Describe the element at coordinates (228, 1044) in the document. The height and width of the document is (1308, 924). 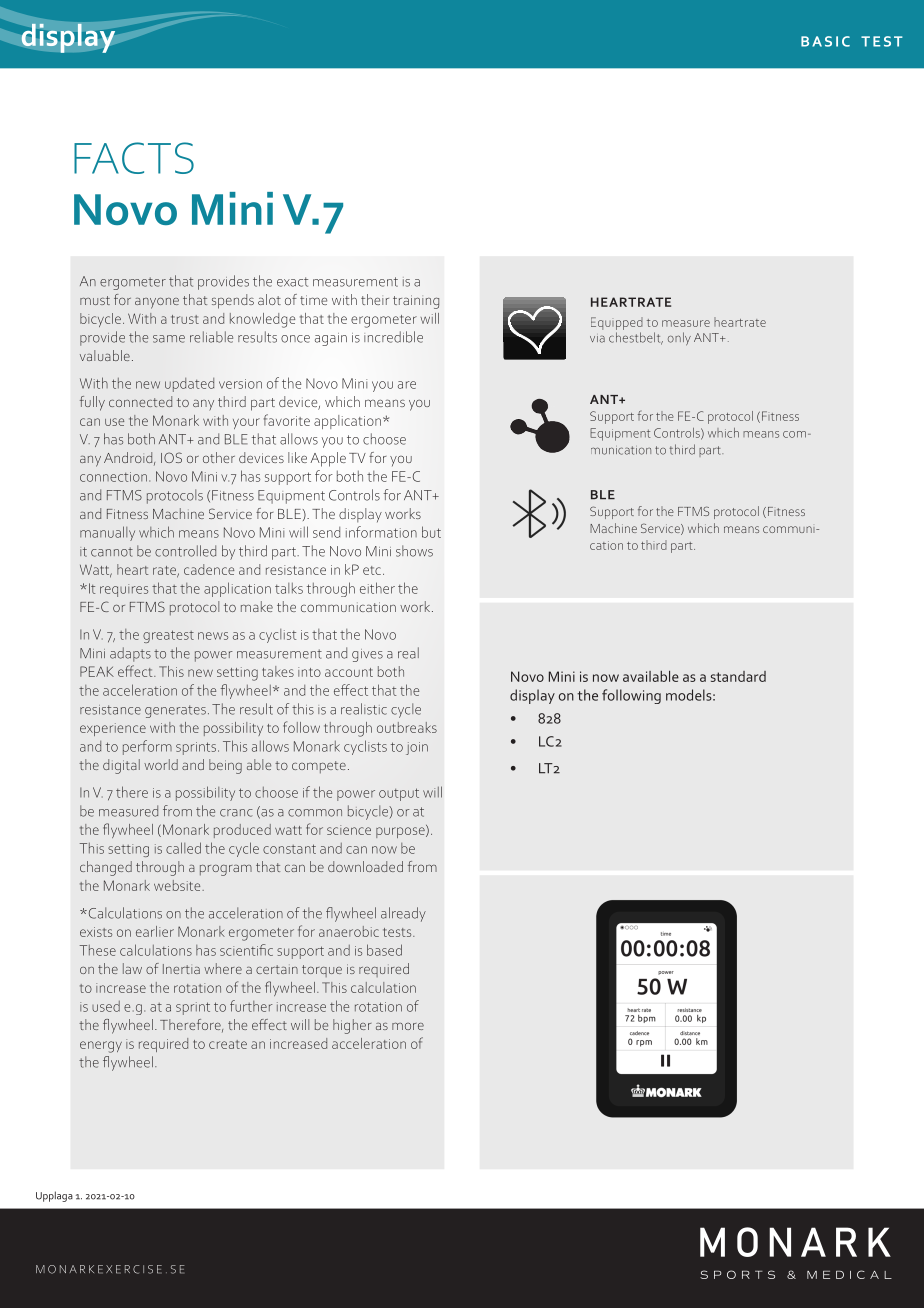
I see `create` at that location.
